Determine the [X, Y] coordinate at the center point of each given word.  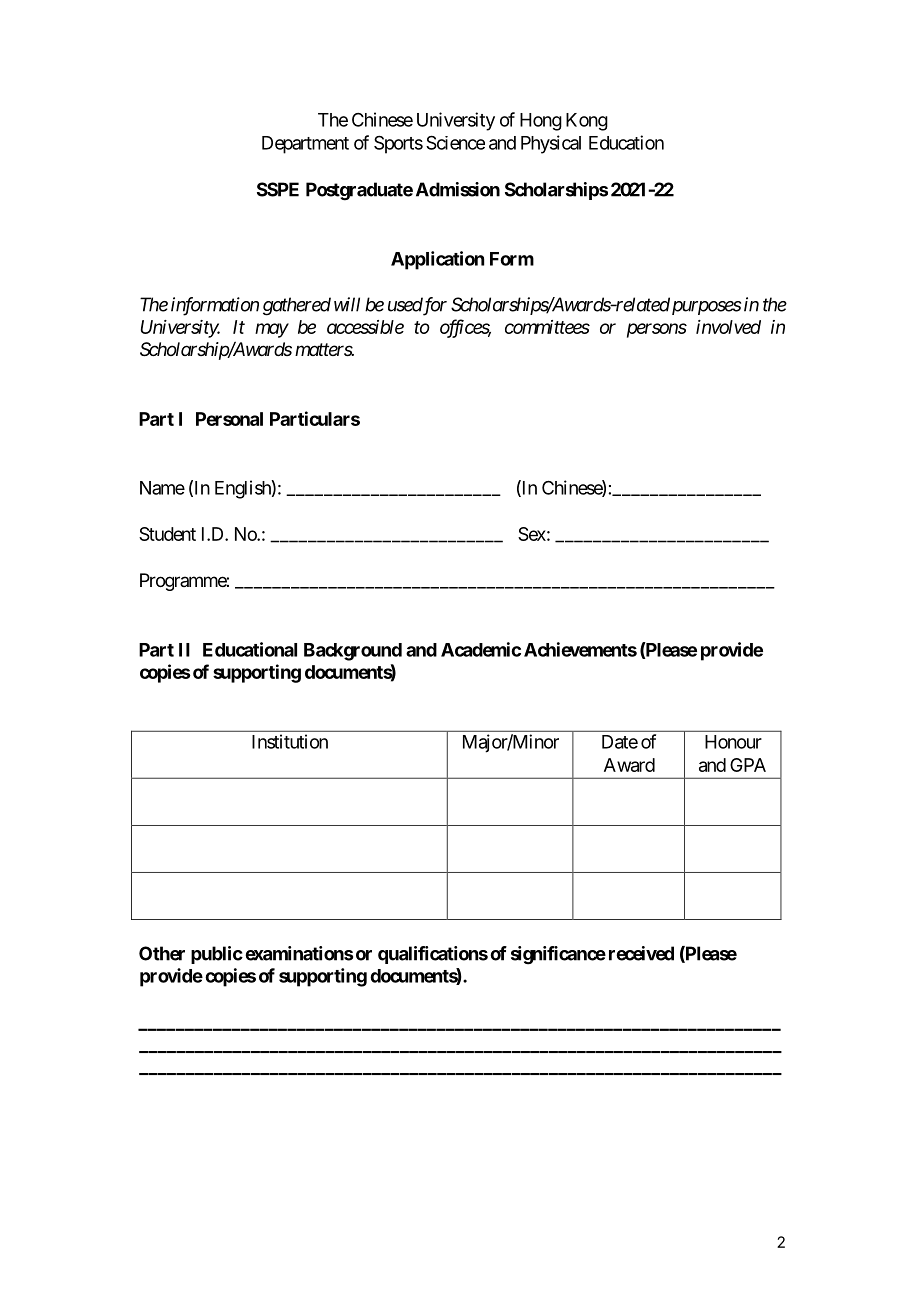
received [641, 953]
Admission [458, 189]
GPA [748, 765]
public [217, 955]
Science [455, 142]
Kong [587, 122]
